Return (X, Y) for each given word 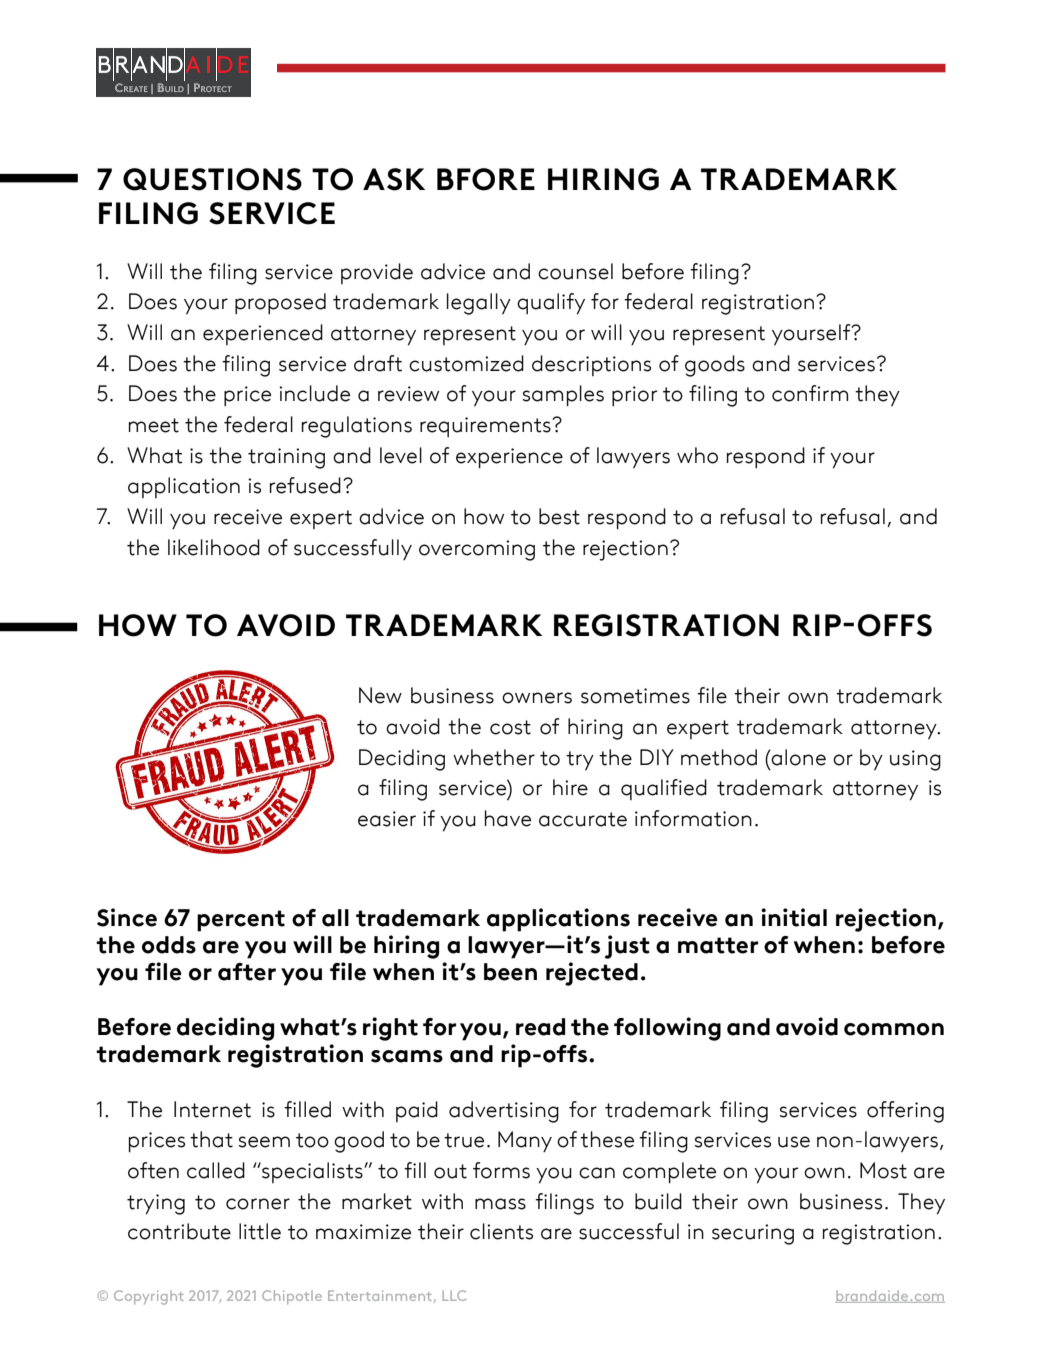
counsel (575, 271)
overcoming (477, 550)
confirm (810, 393)
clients (501, 1231)
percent (241, 921)
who (697, 455)
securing (753, 1234)
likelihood (214, 547)
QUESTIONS (212, 179)
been (510, 972)
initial (794, 917)
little (260, 1231)
